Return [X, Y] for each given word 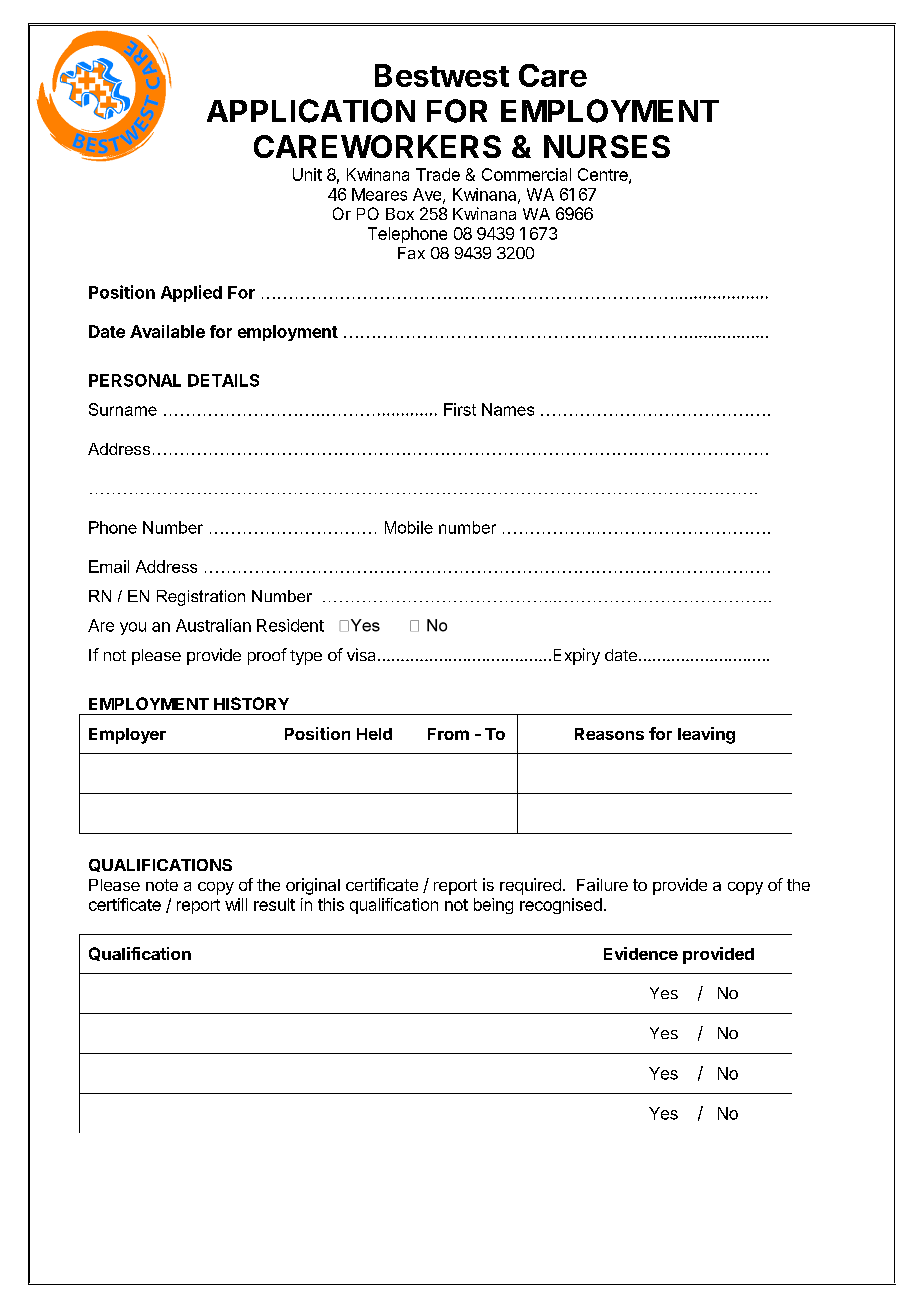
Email [109, 566]
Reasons [609, 734]
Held [374, 734]
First [460, 409]
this [331, 904]
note [162, 885]
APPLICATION [311, 111]
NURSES [607, 146]
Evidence [641, 953]
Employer [127, 736]
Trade [438, 174]
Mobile [409, 527]
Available [167, 331]
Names [508, 409]
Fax [411, 253]
